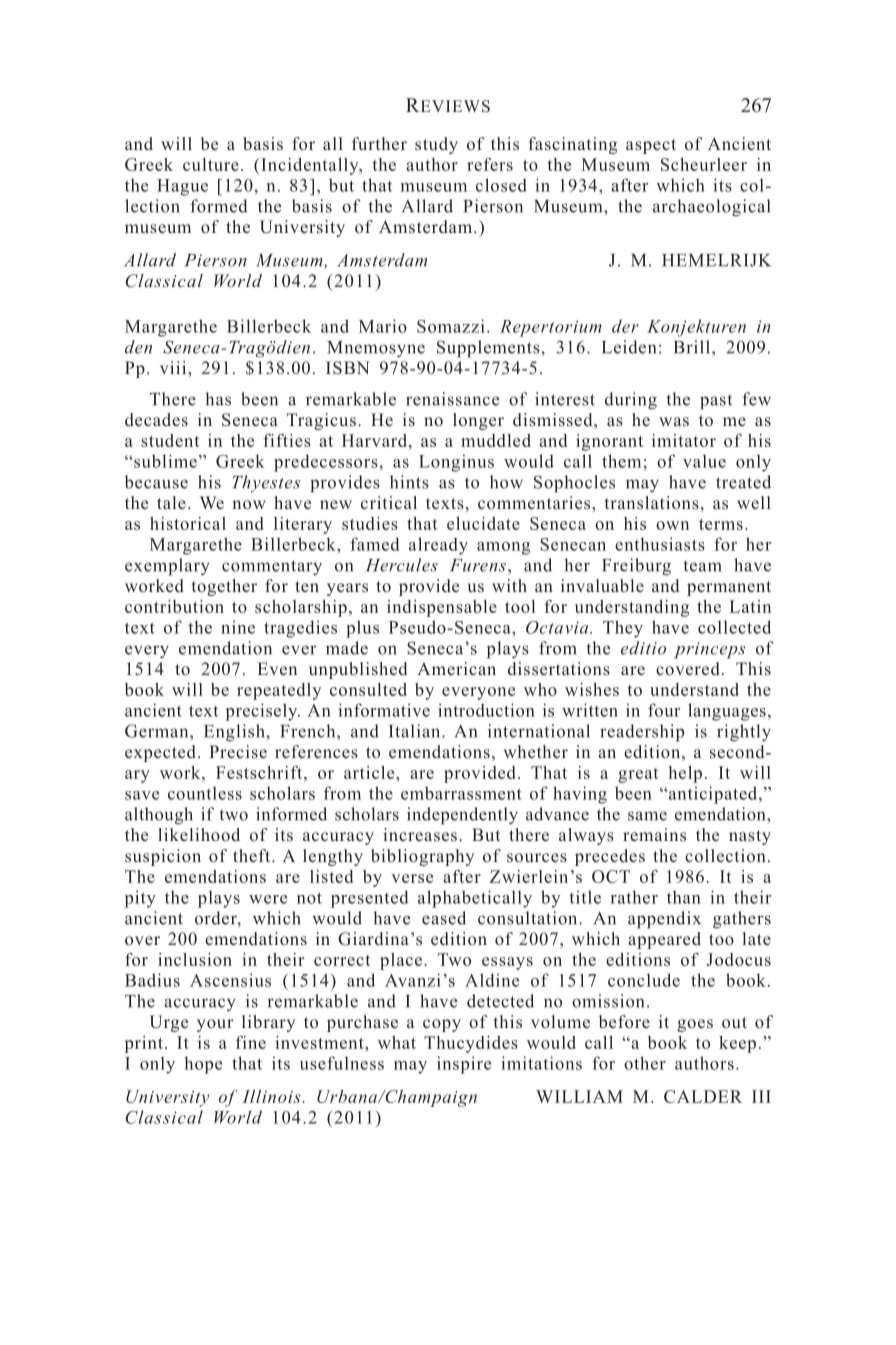  I want to click on princeps, so click(709, 650).
